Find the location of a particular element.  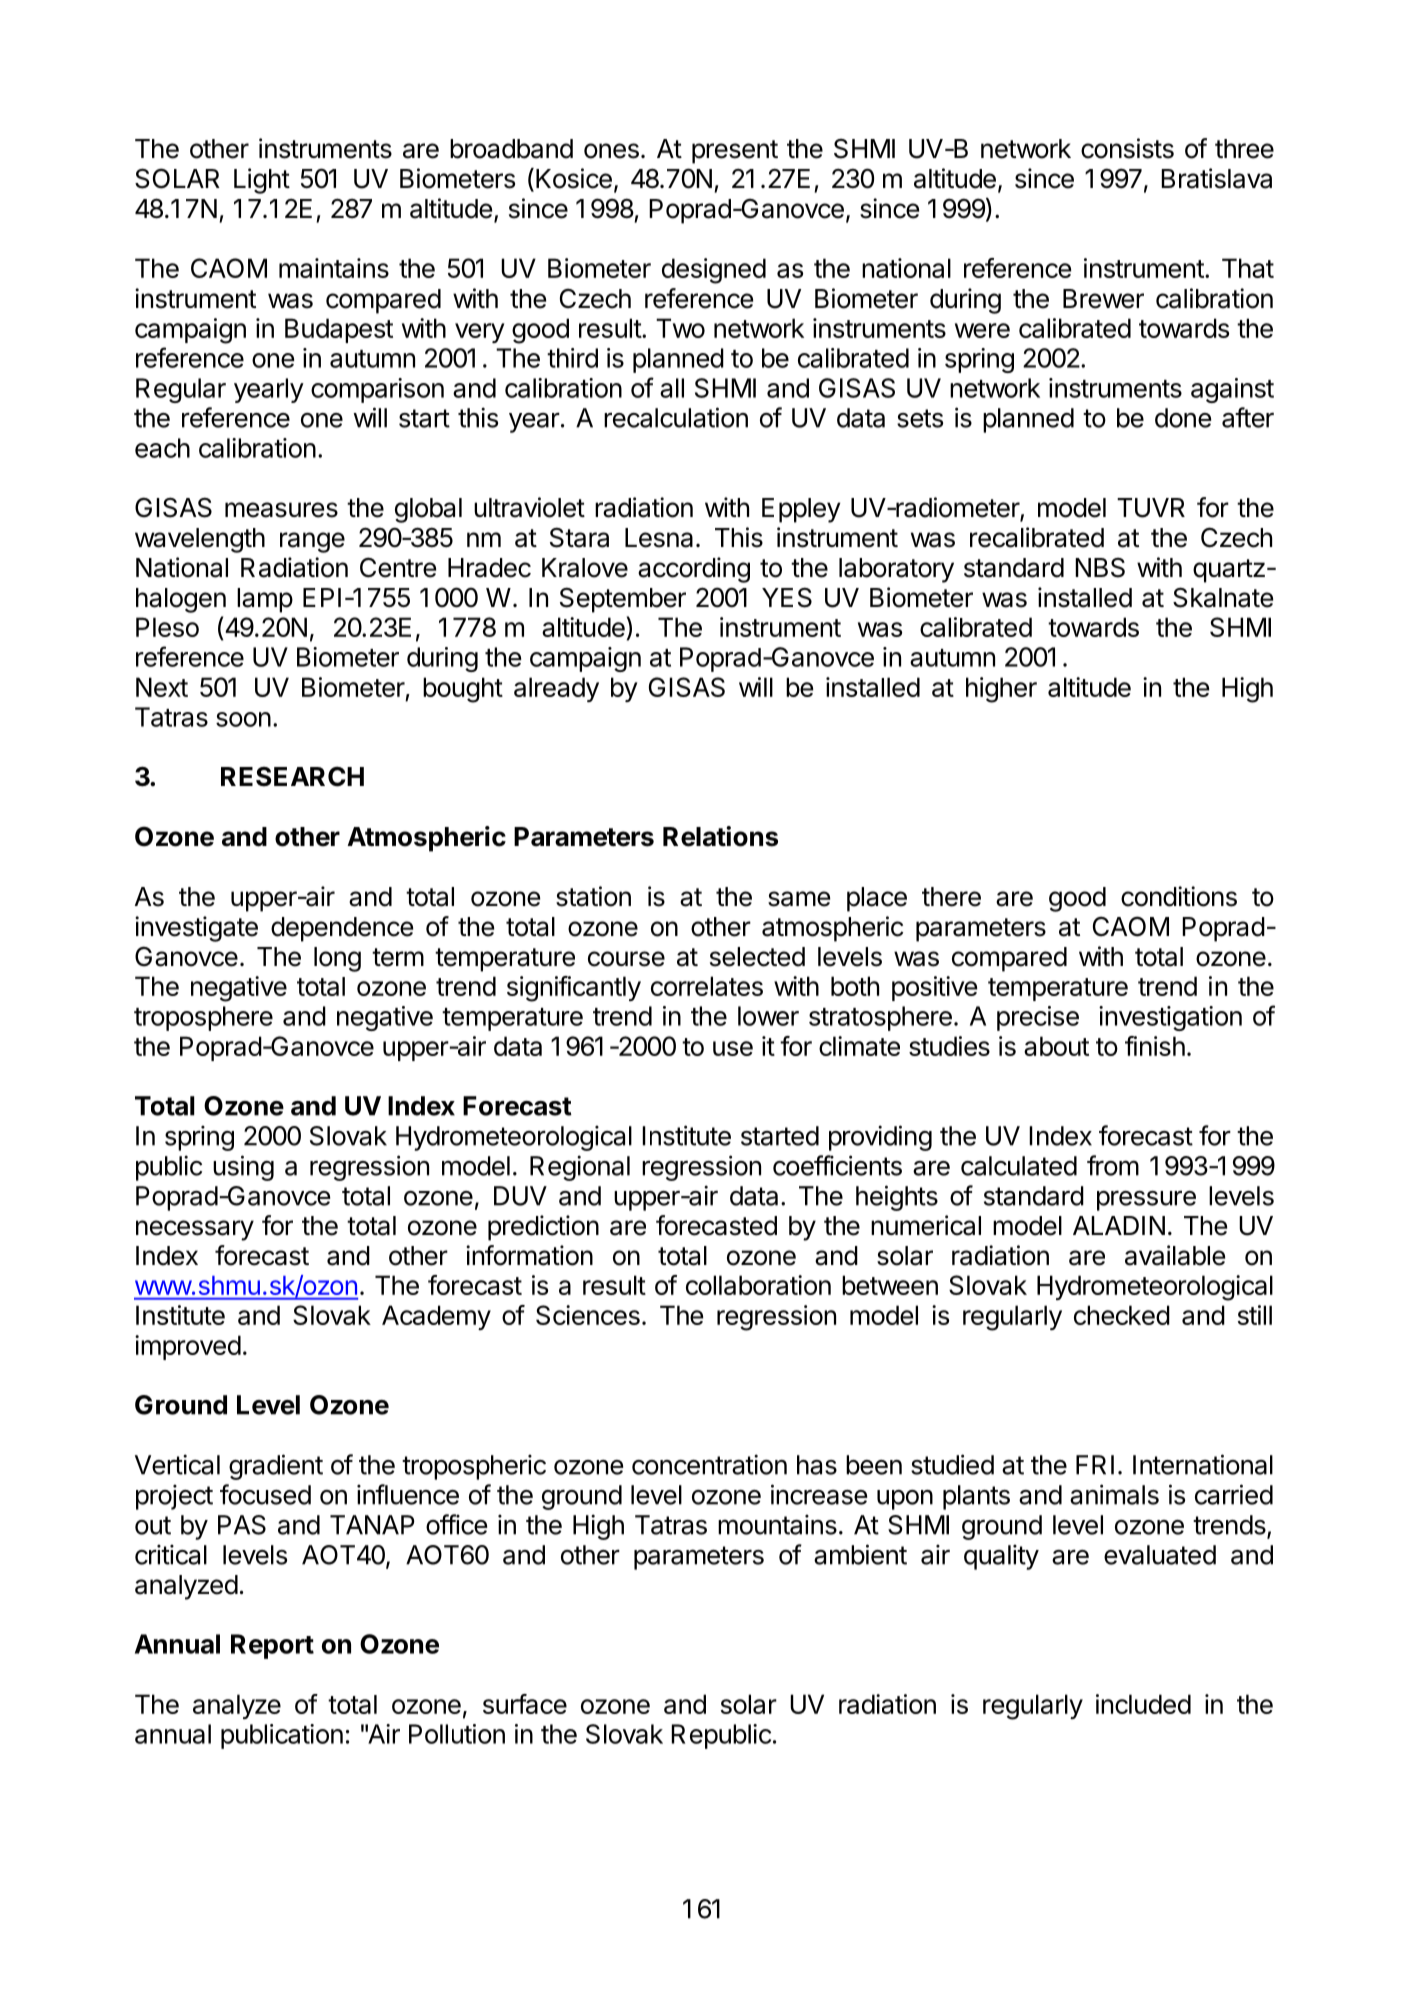

conditions is located at coordinates (1179, 896).
